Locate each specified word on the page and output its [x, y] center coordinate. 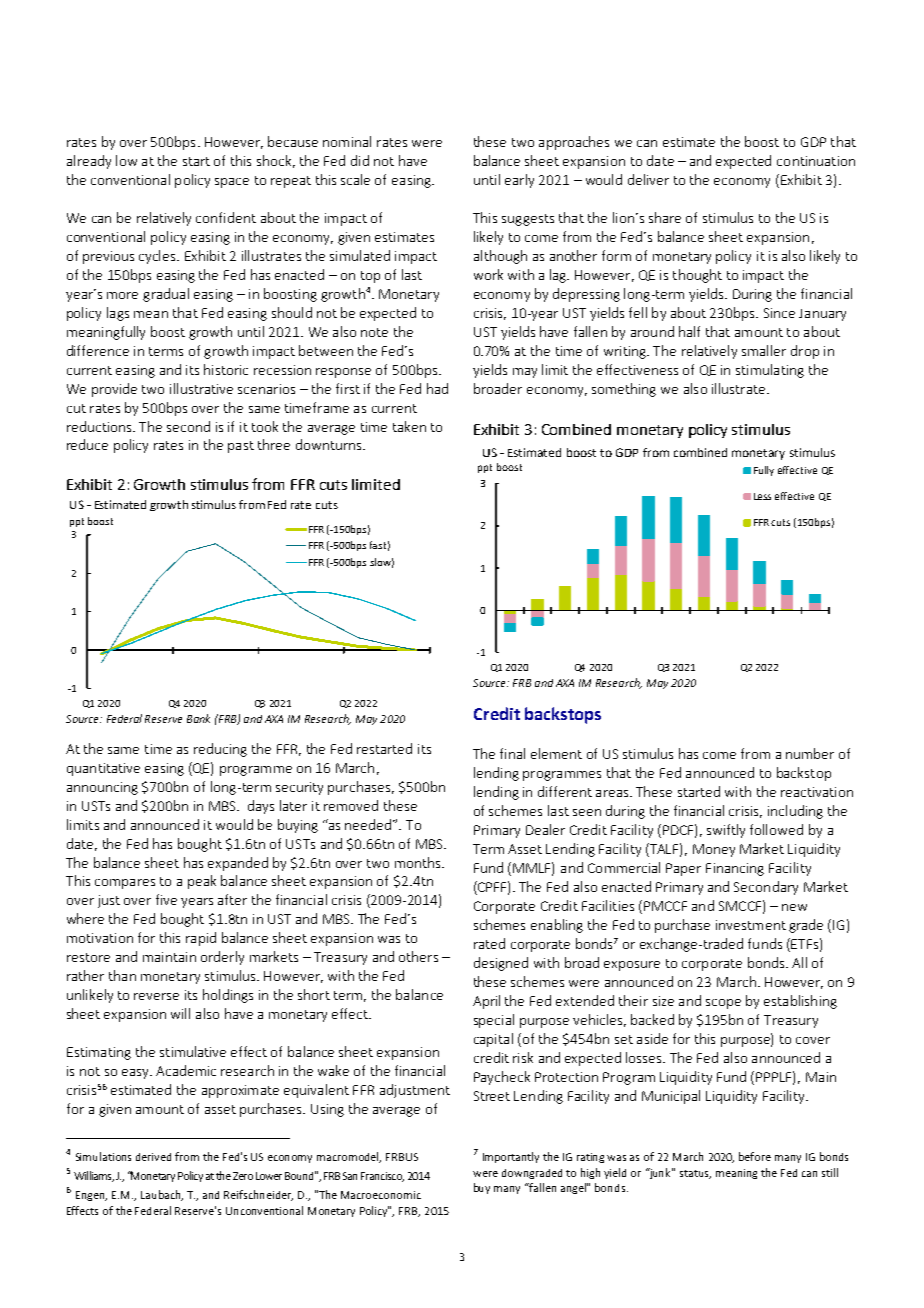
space [232, 183]
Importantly [511, 1157]
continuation [816, 161]
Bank [198, 718]
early [519, 181]
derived [153, 1157]
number [810, 753]
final [512, 753]
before [755, 1156]
